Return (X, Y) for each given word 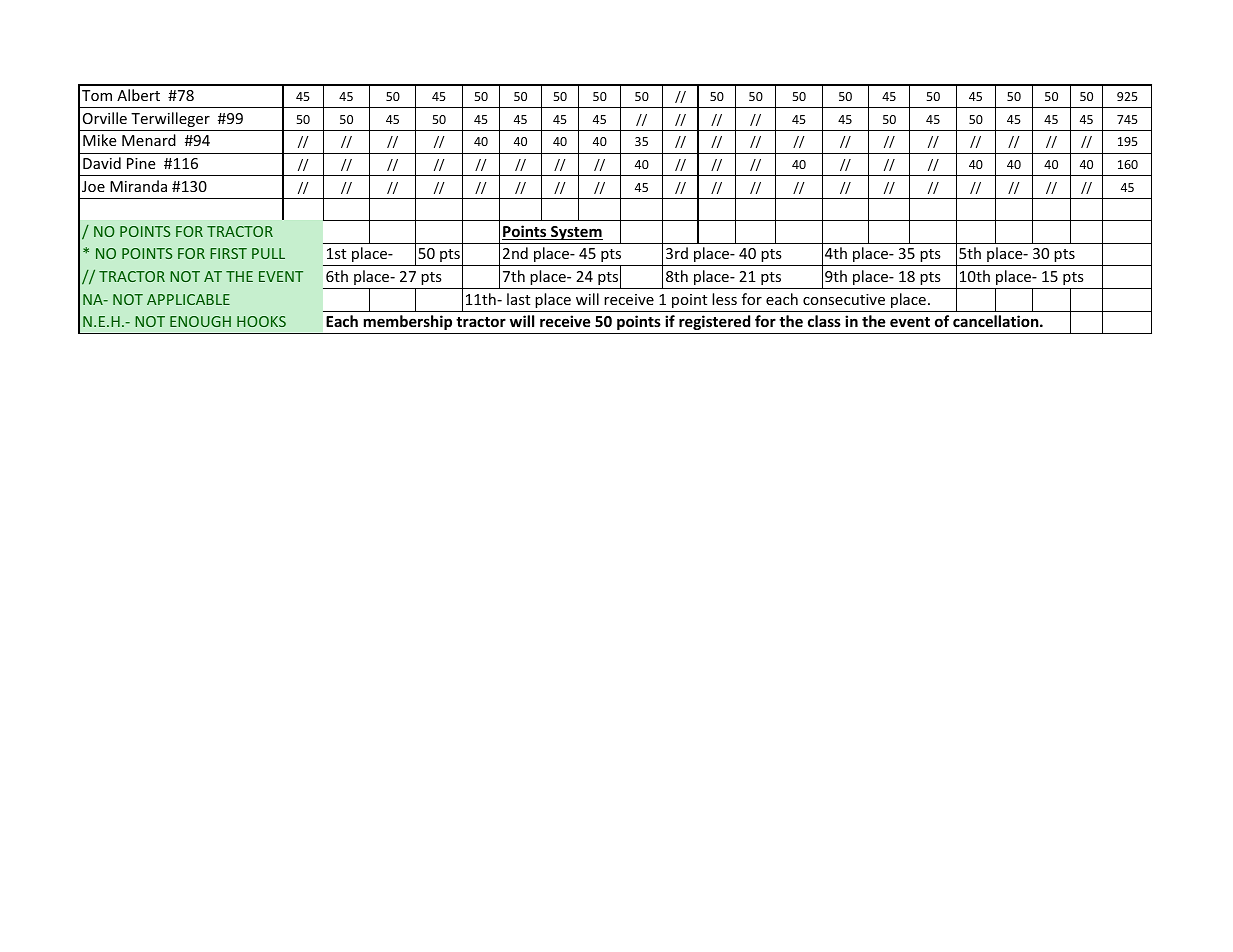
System (576, 233)
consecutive (844, 299)
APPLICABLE (188, 299)
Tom (97, 95)
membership (408, 322)
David (102, 163)
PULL (268, 253)
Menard (149, 140)
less (724, 299)
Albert (138, 95)
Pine (141, 163)
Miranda (138, 186)
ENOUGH (200, 321)
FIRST (228, 253)
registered (714, 322)
